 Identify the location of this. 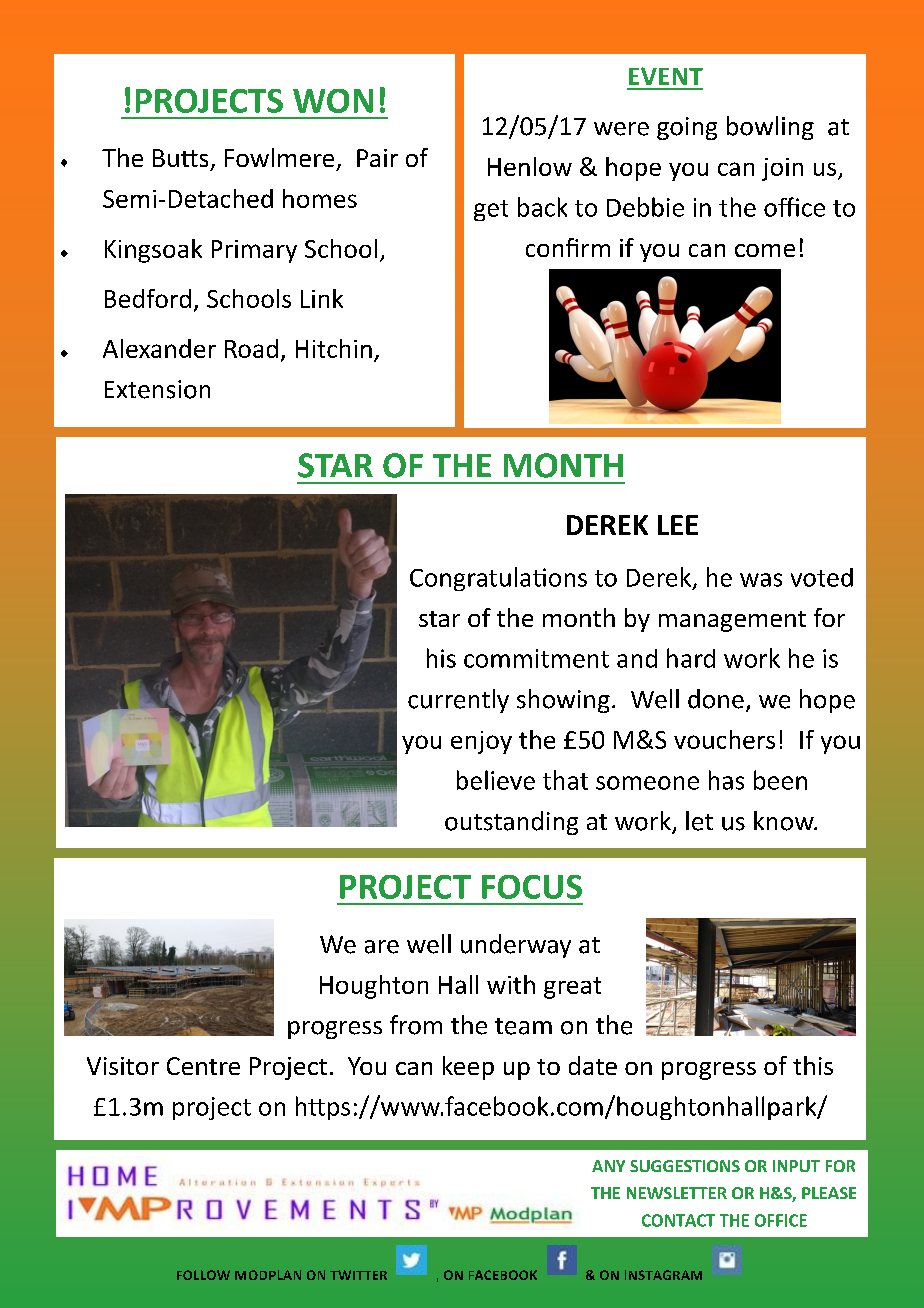
(813, 1065).
